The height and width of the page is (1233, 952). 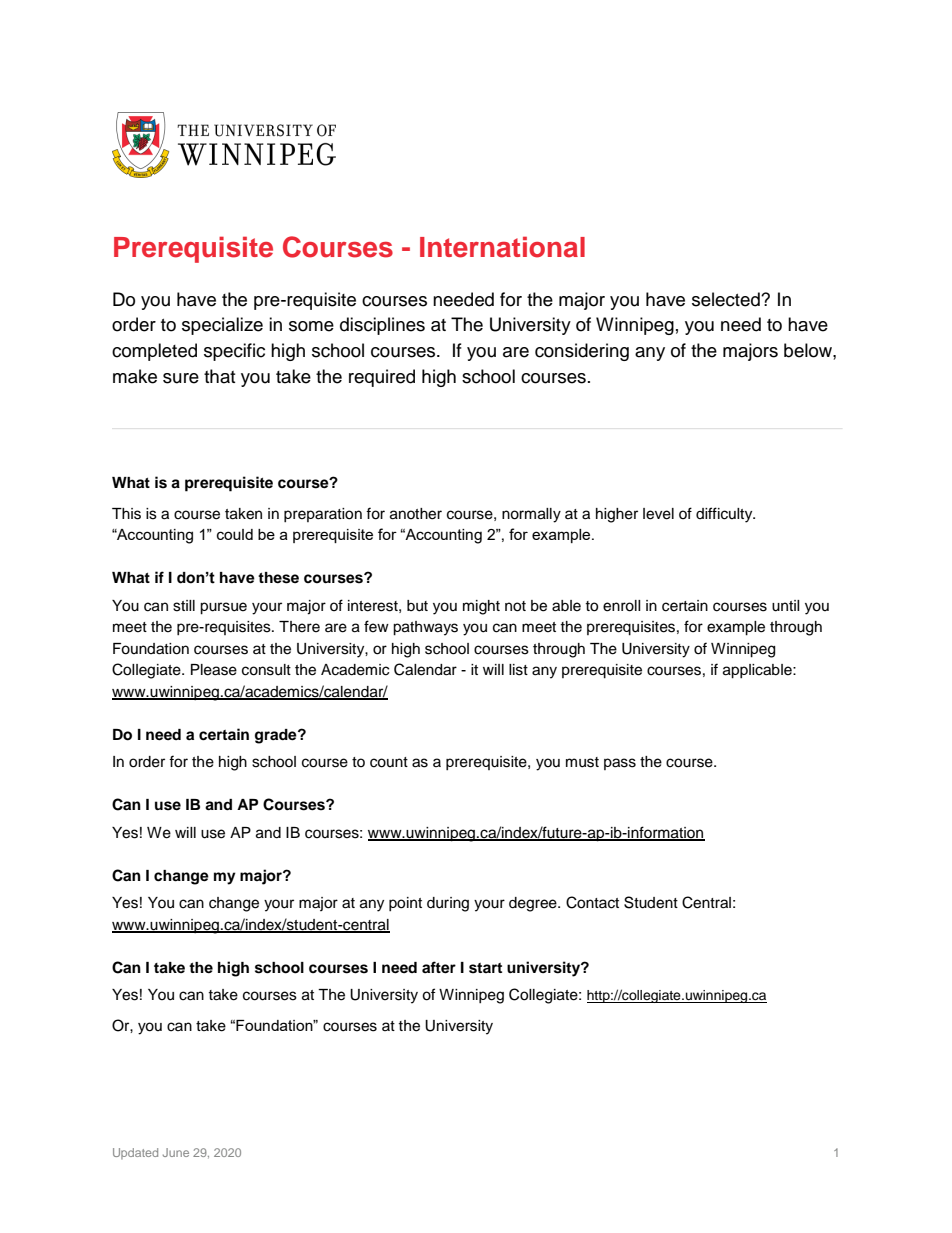 I want to click on pass, so click(x=620, y=764).
